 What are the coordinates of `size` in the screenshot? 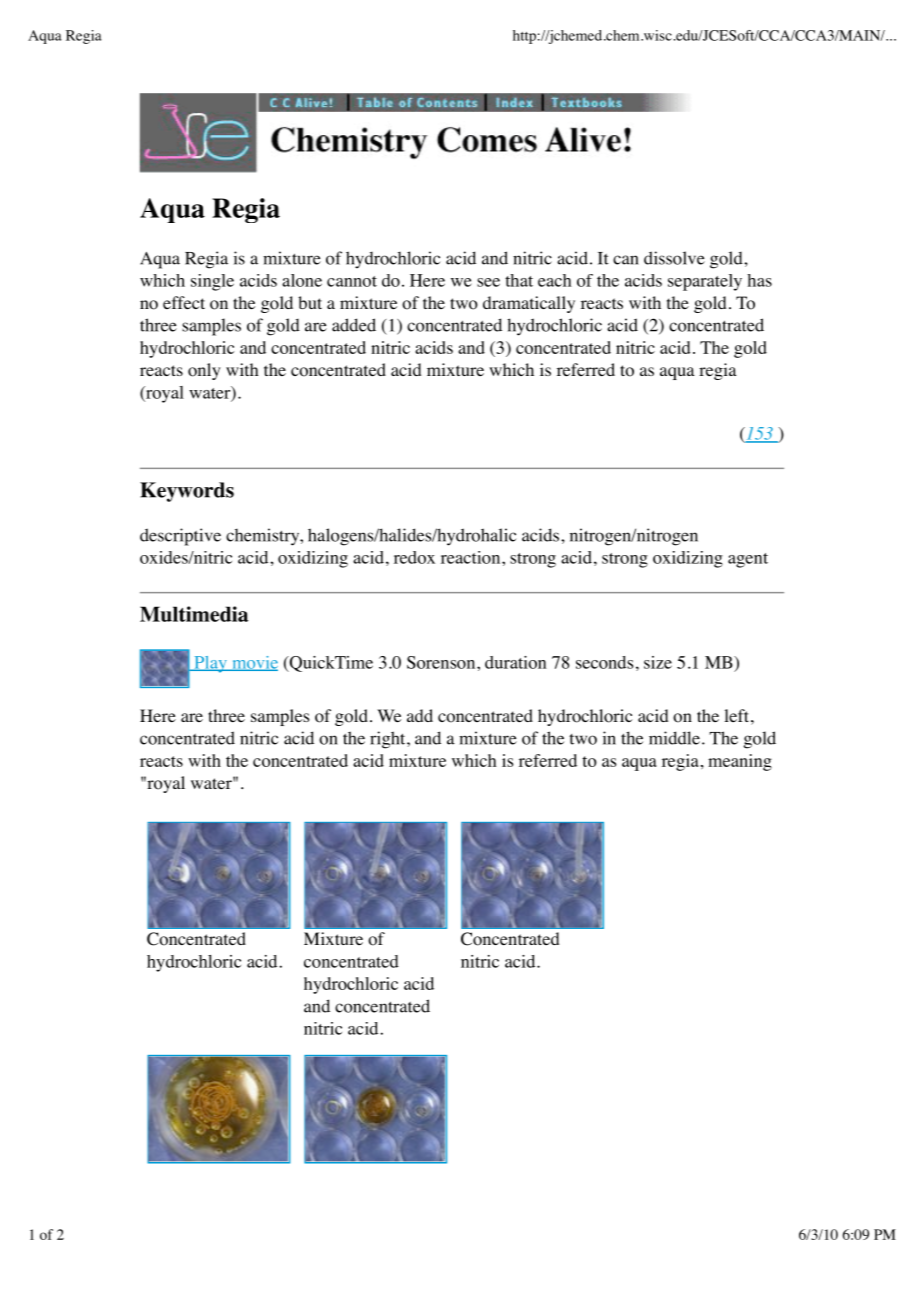 It's located at (658, 662).
